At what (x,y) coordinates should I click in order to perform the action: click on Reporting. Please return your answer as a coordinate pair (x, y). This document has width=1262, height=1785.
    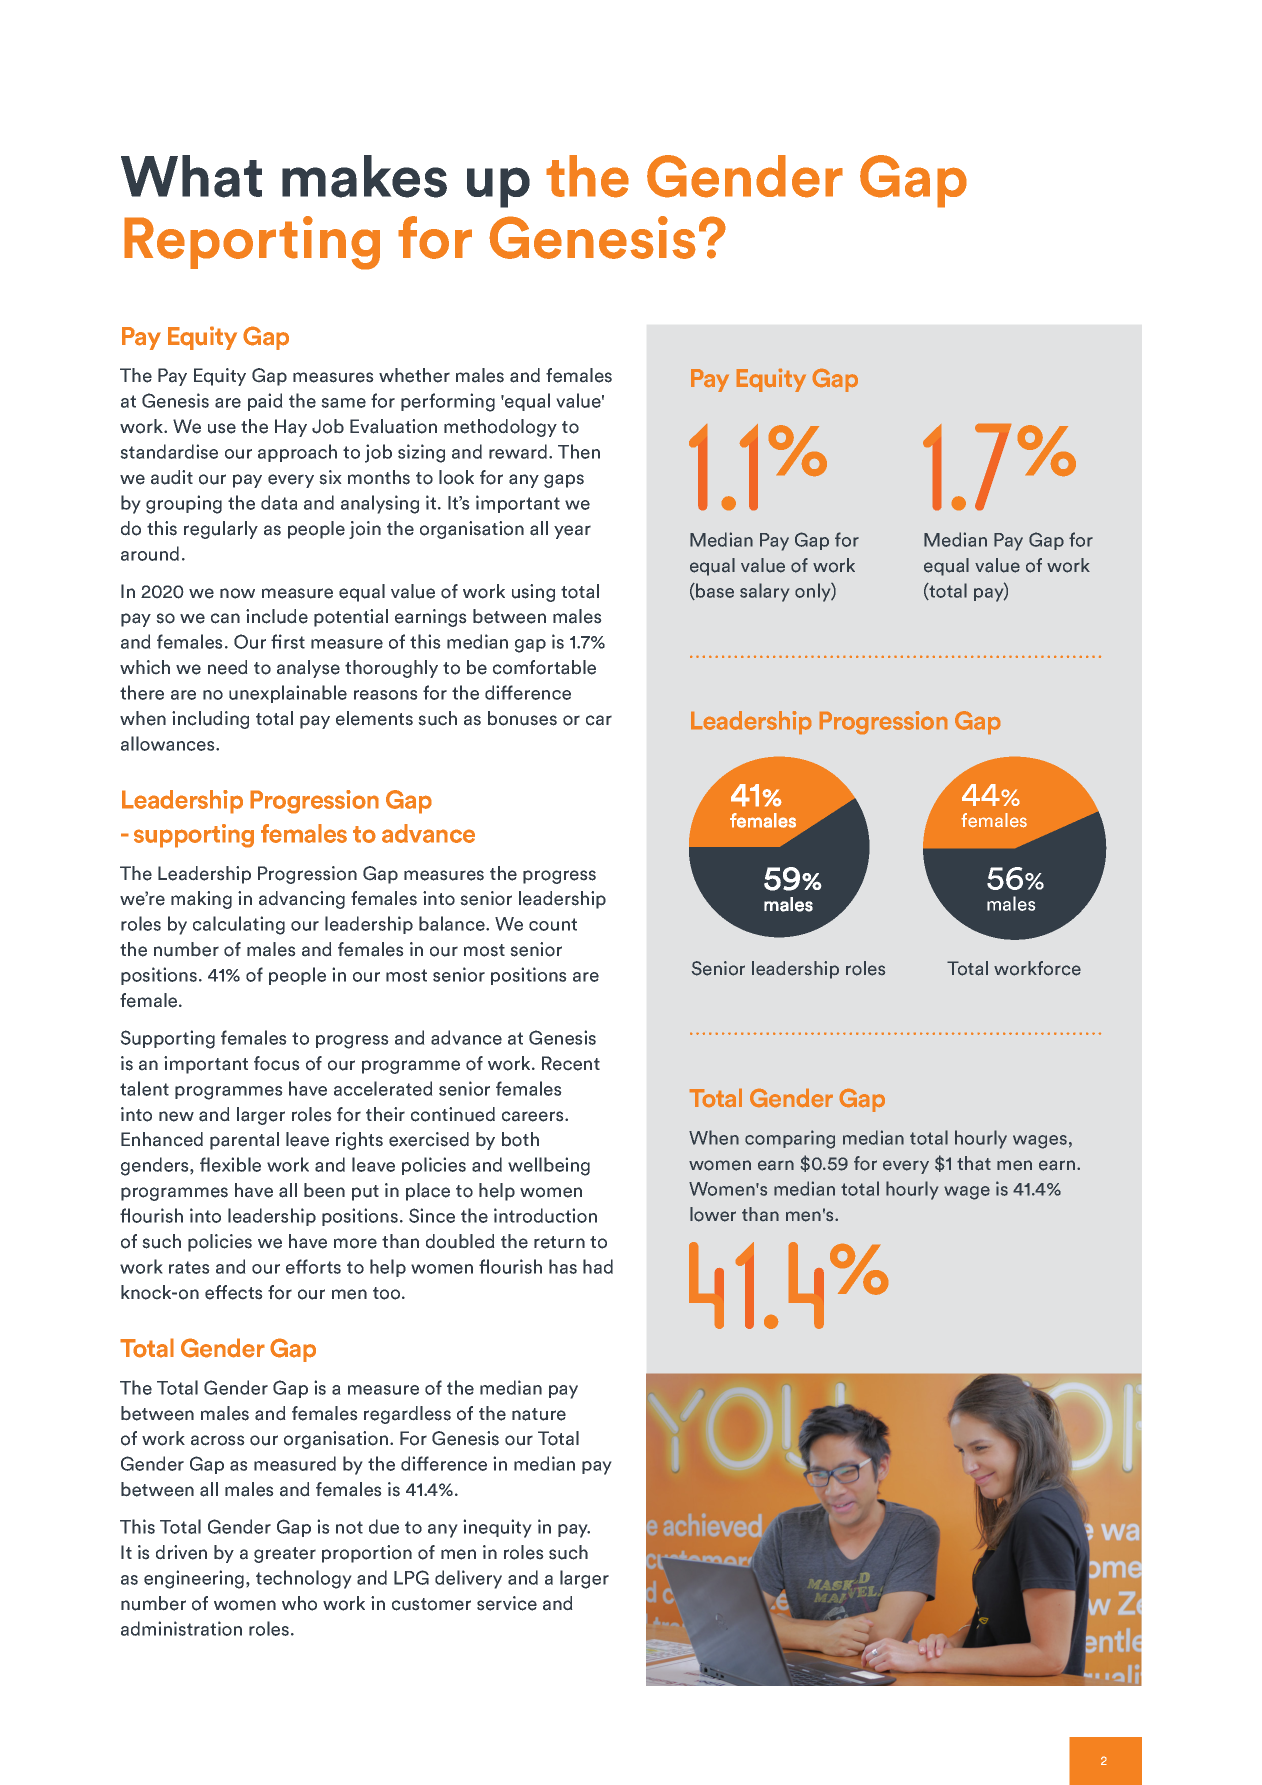
    Looking at the image, I should click on (252, 243).
